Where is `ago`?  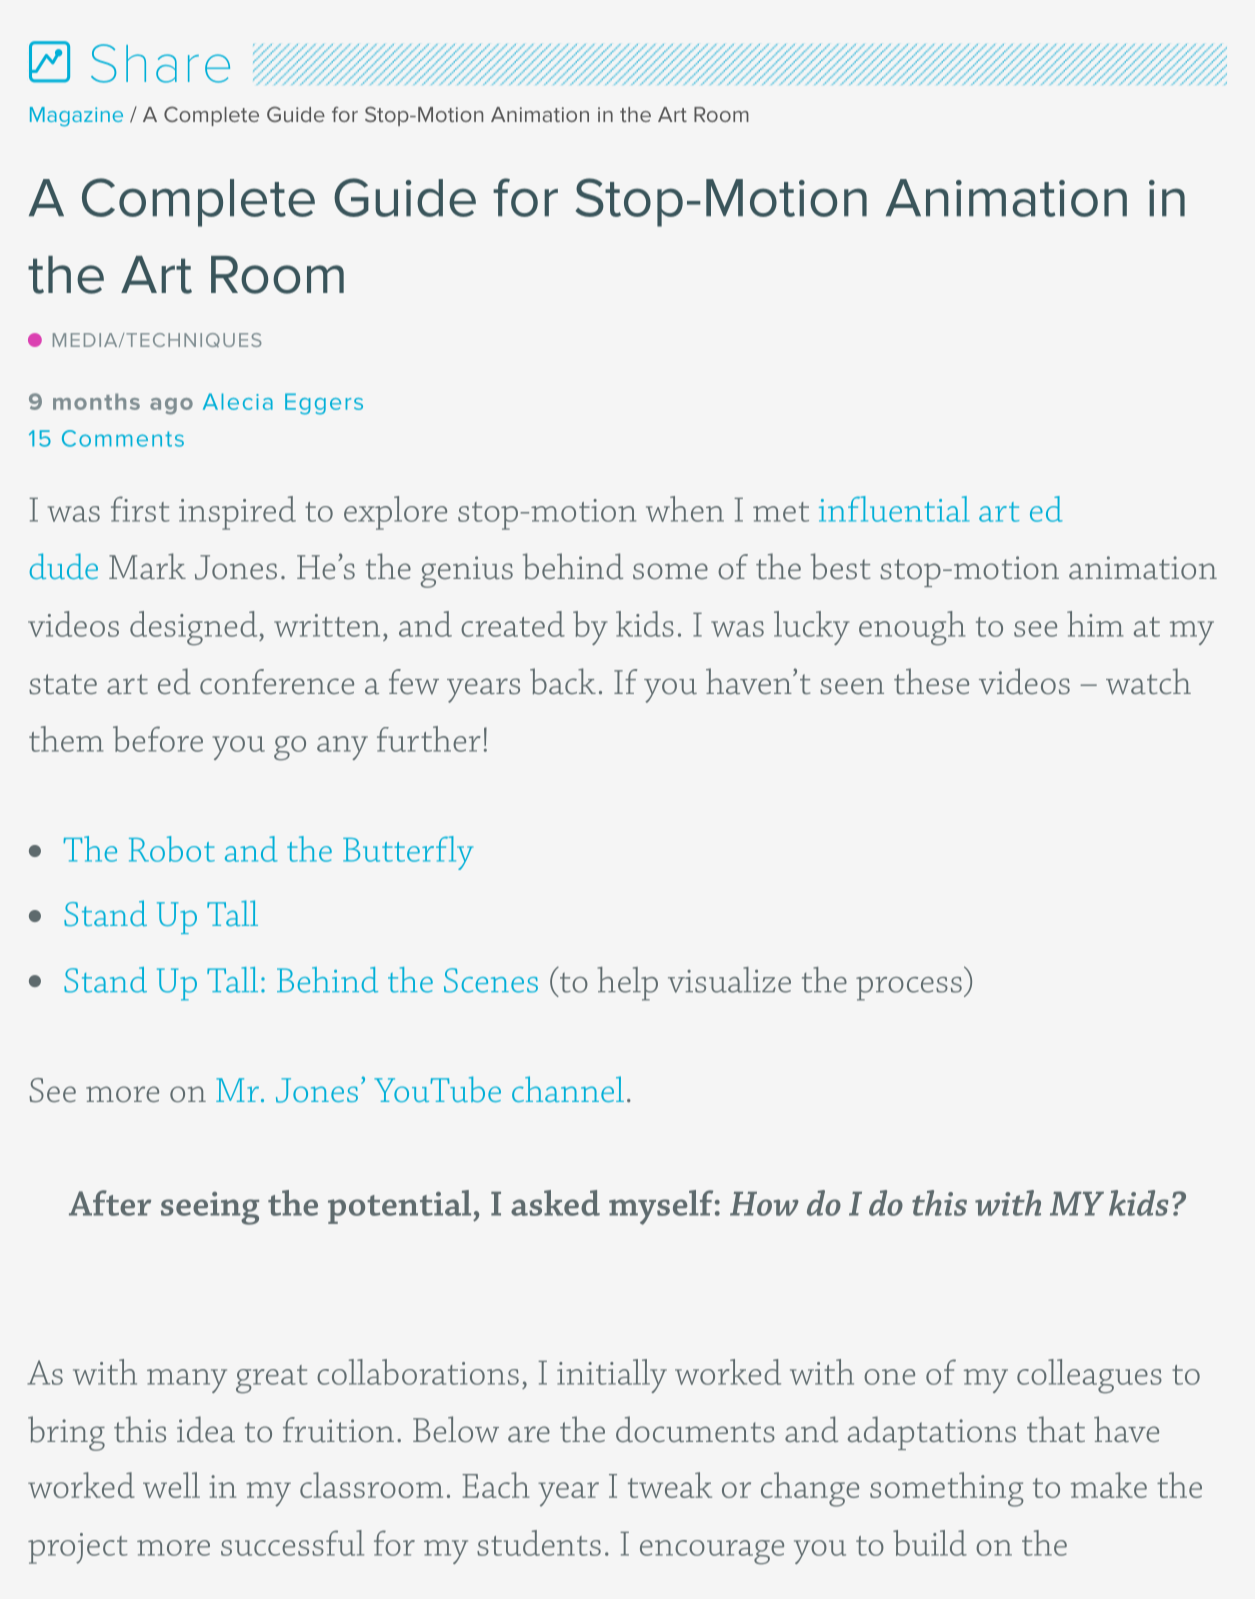
ago is located at coordinates (171, 406).
